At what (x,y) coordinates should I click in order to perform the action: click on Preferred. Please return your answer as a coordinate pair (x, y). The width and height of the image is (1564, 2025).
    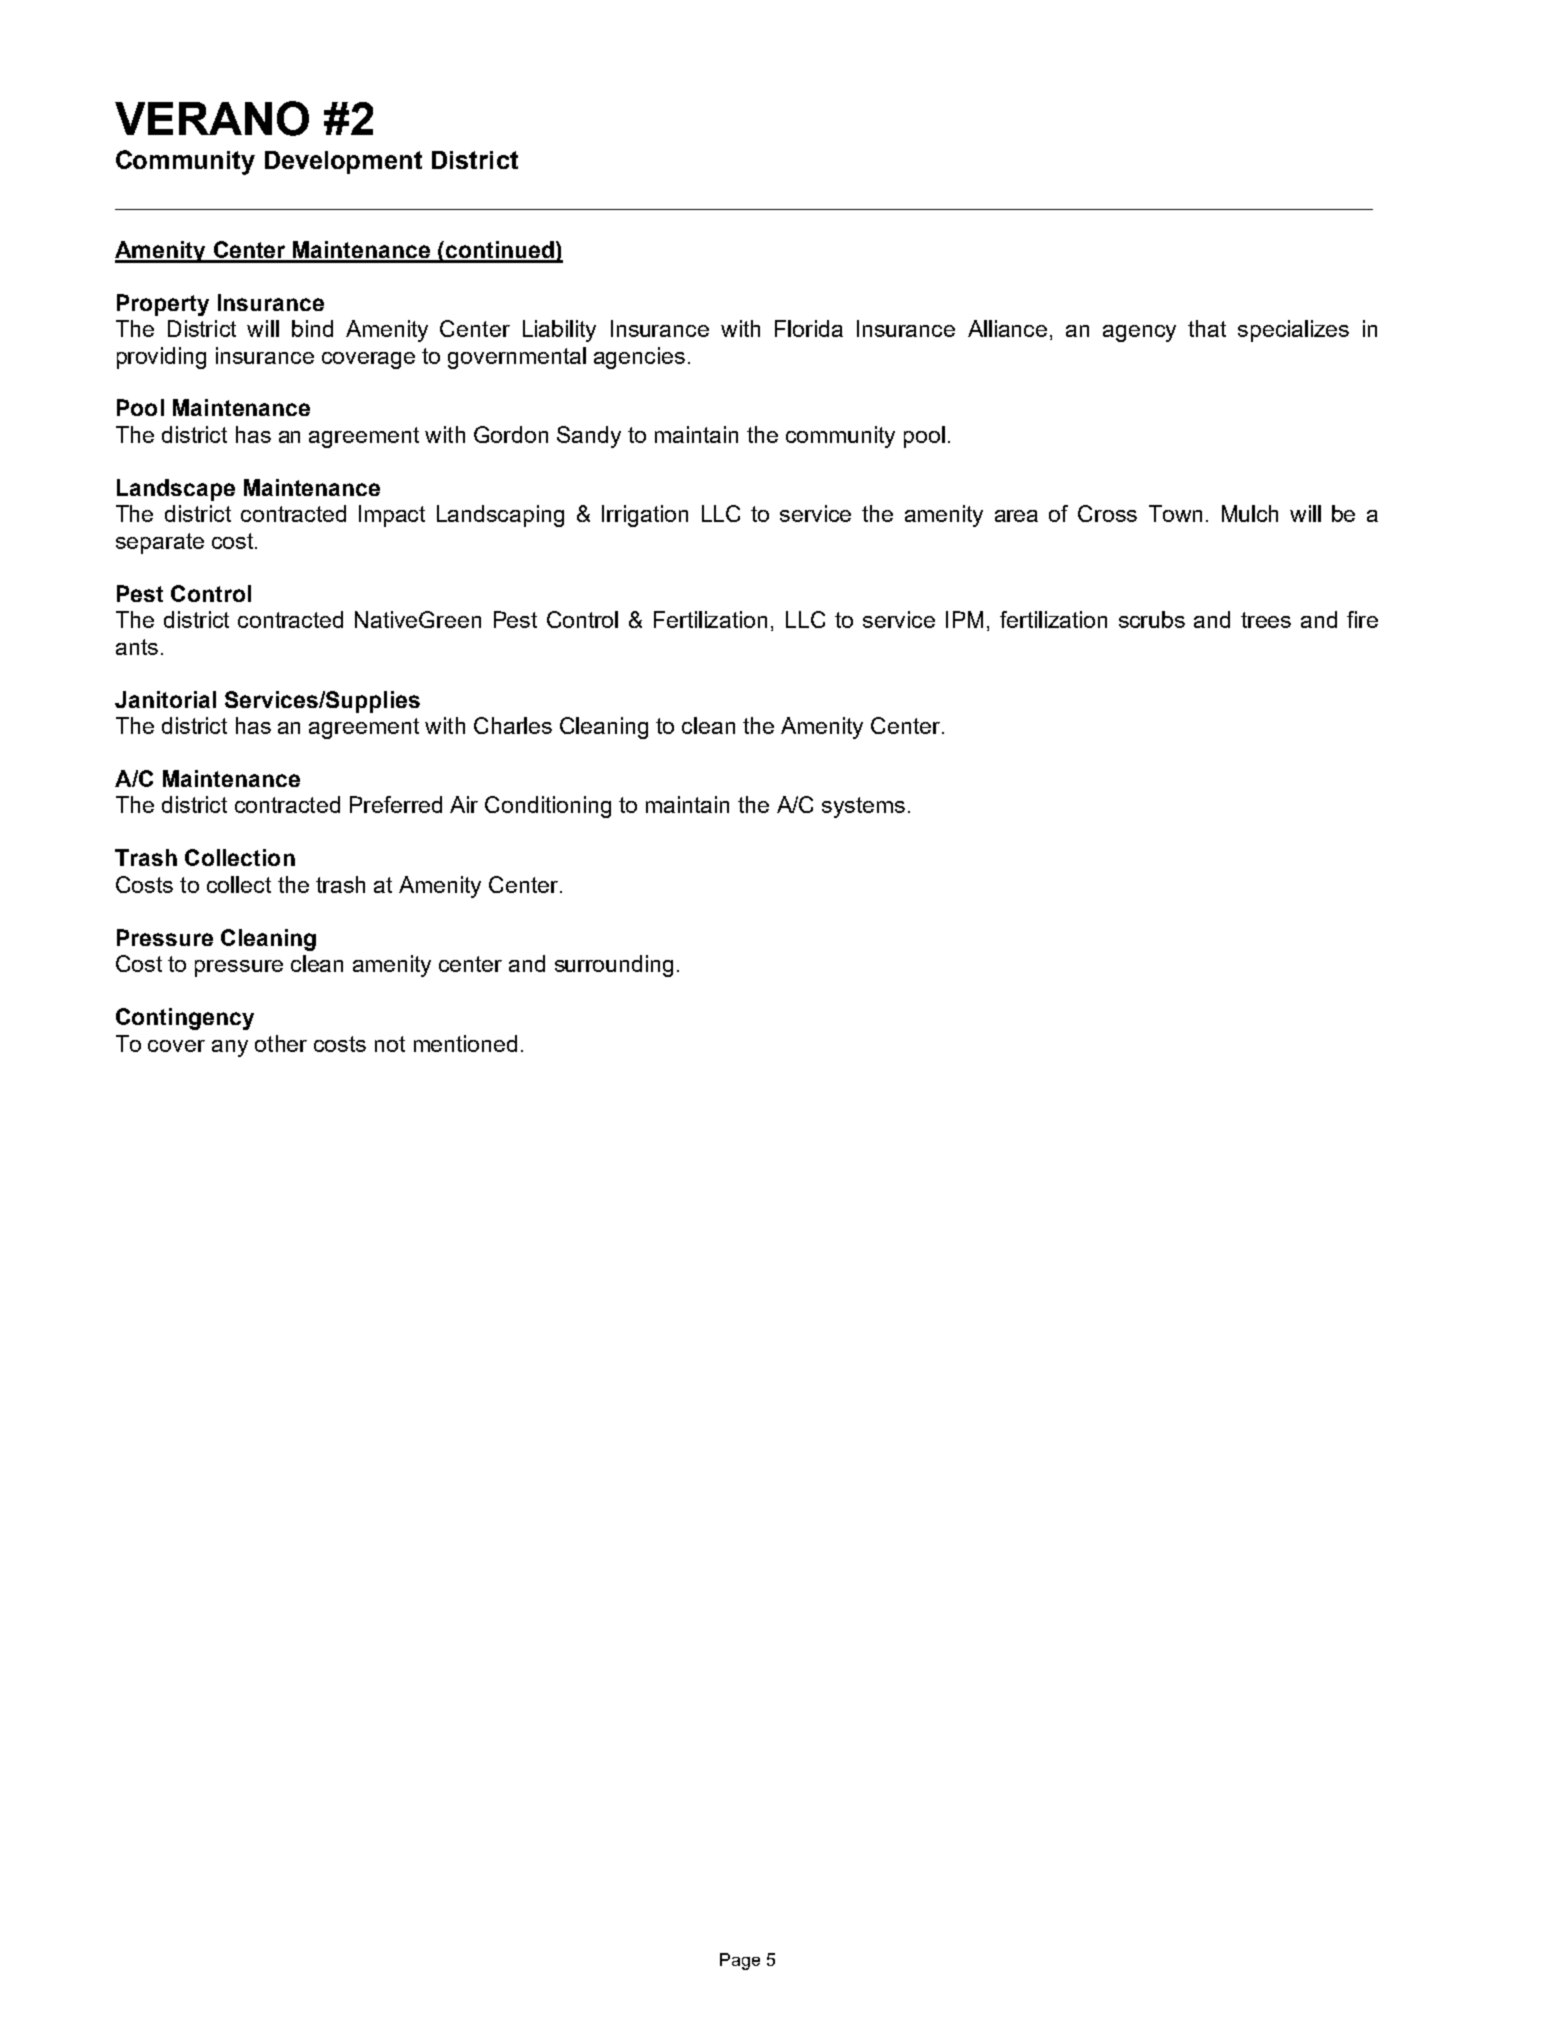
    Looking at the image, I should click on (396, 804).
